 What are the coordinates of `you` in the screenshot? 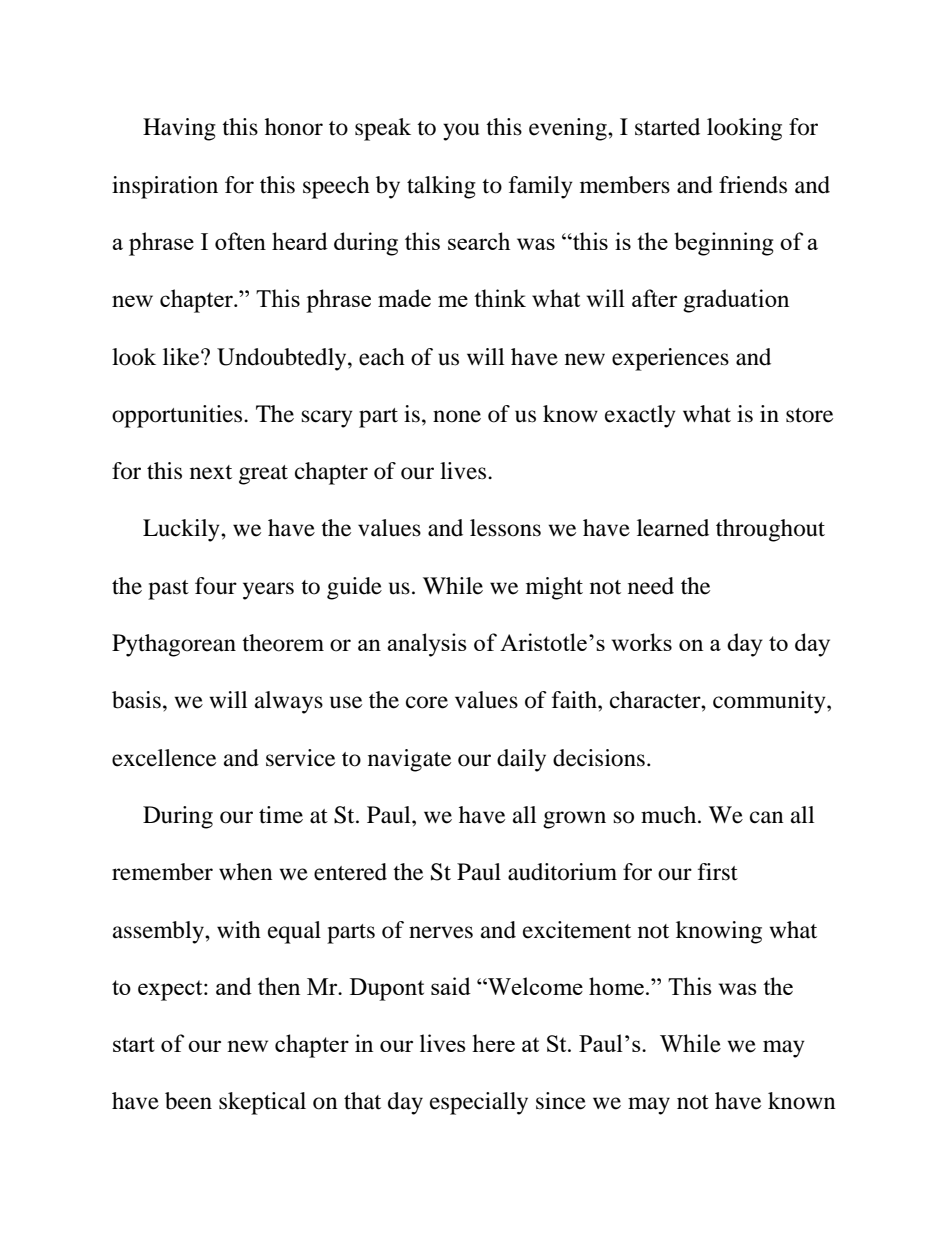 It's located at (461, 132).
